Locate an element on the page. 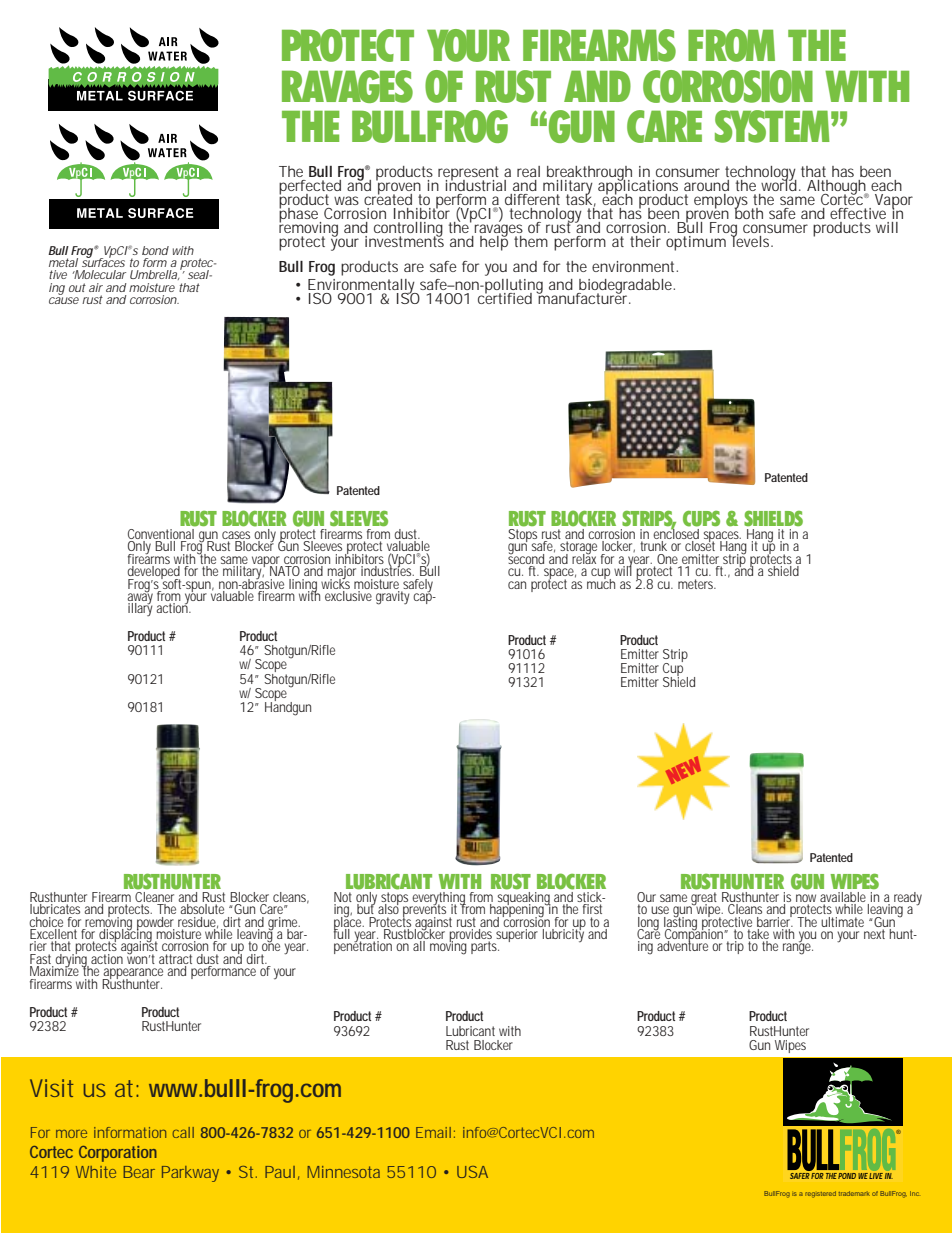 The height and width of the document is (1233, 952). bond is located at coordinates (155, 250).
